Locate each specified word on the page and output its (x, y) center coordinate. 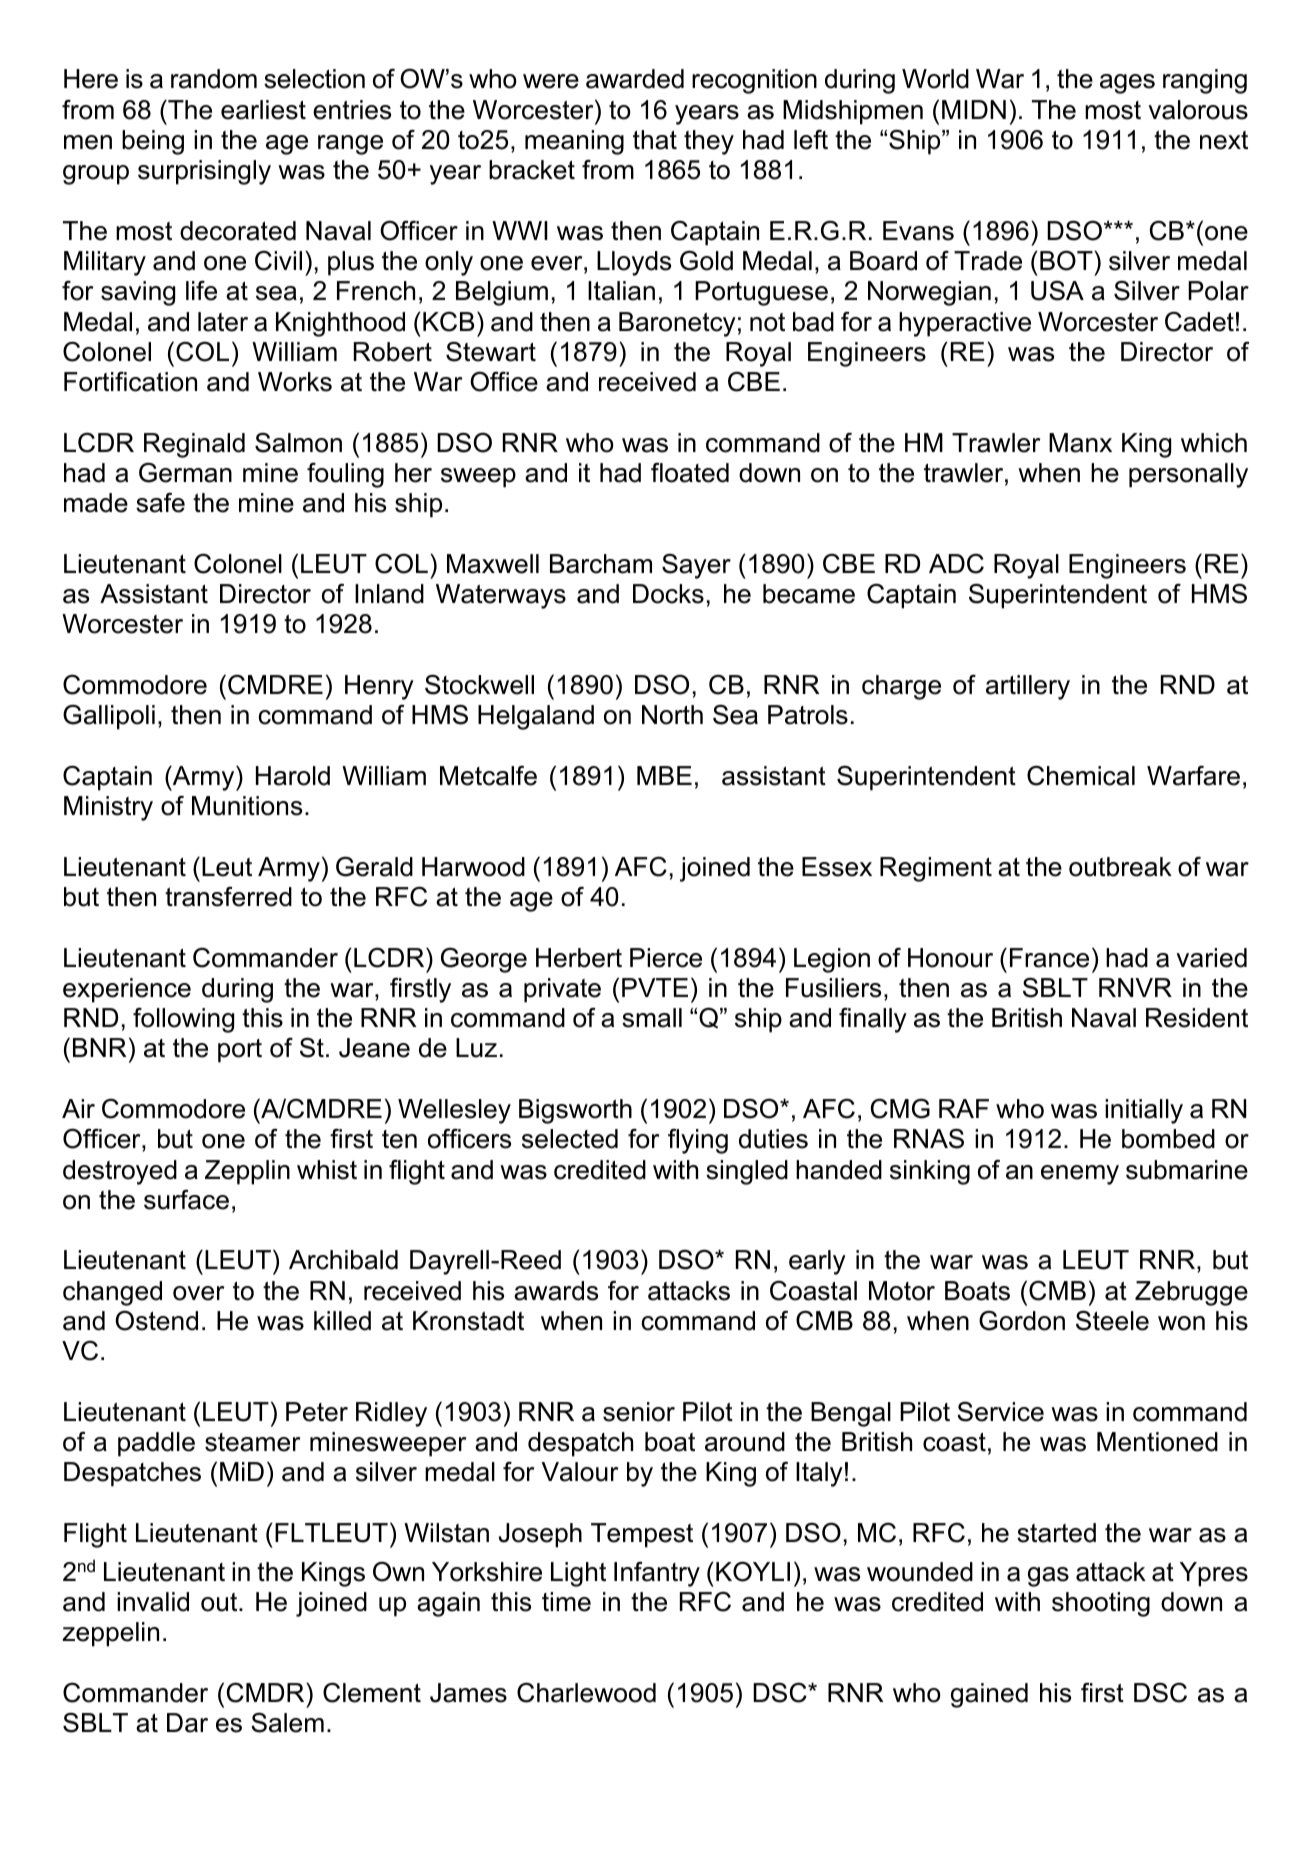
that (655, 140)
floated (690, 473)
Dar (187, 1723)
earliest (263, 110)
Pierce (666, 958)
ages (1127, 84)
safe (160, 503)
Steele (1112, 1320)
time (566, 1602)
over (198, 1293)
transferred (228, 897)
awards (556, 1291)
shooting (1101, 1604)
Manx (1080, 443)
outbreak (1120, 867)
